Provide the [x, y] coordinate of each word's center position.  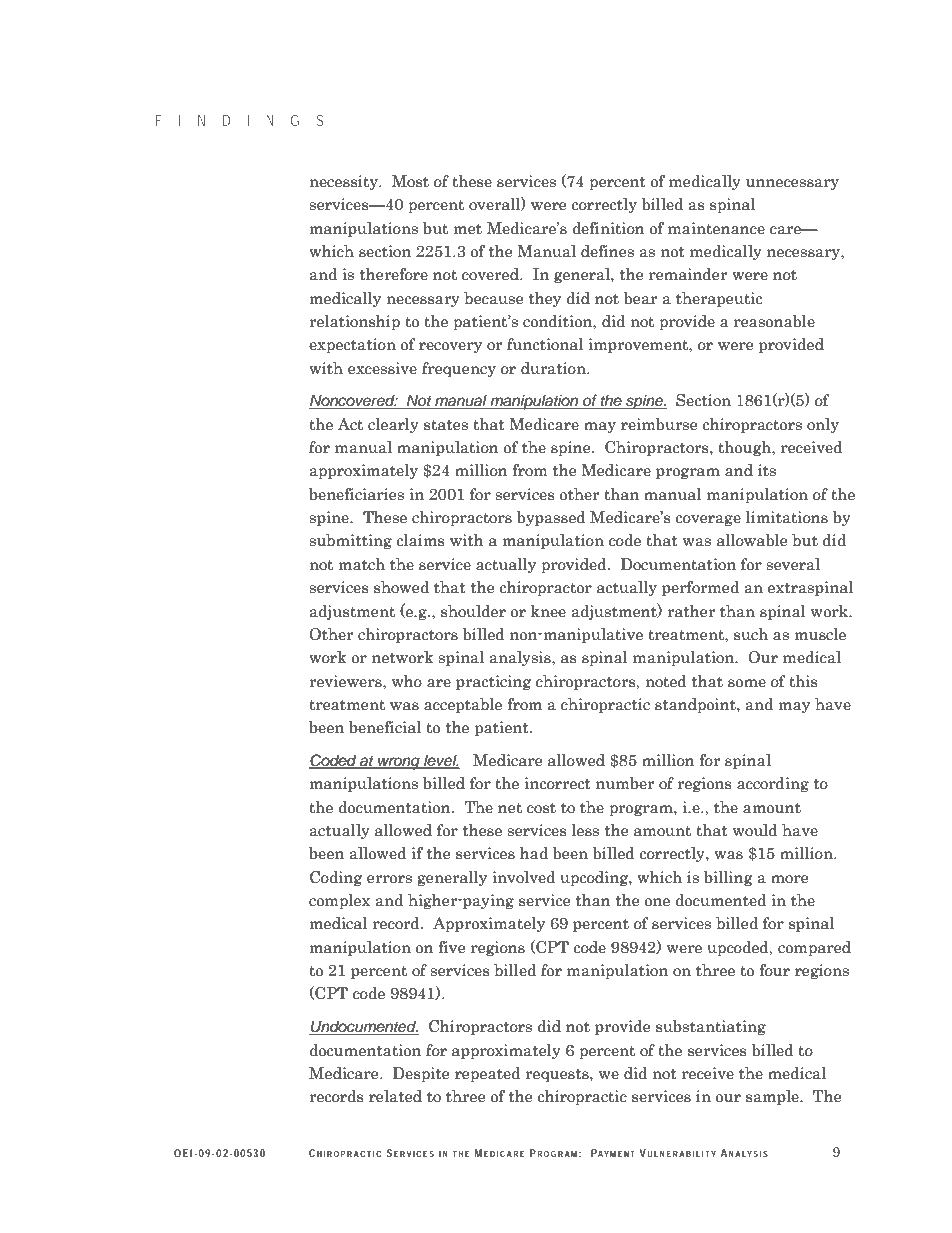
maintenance [716, 228]
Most [410, 181]
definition [608, 228]
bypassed [551, 518]
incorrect [557, 783]
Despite [421, 1074]
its [767, 470]
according [773, 784]
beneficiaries [356, 494]
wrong [399, 763]
